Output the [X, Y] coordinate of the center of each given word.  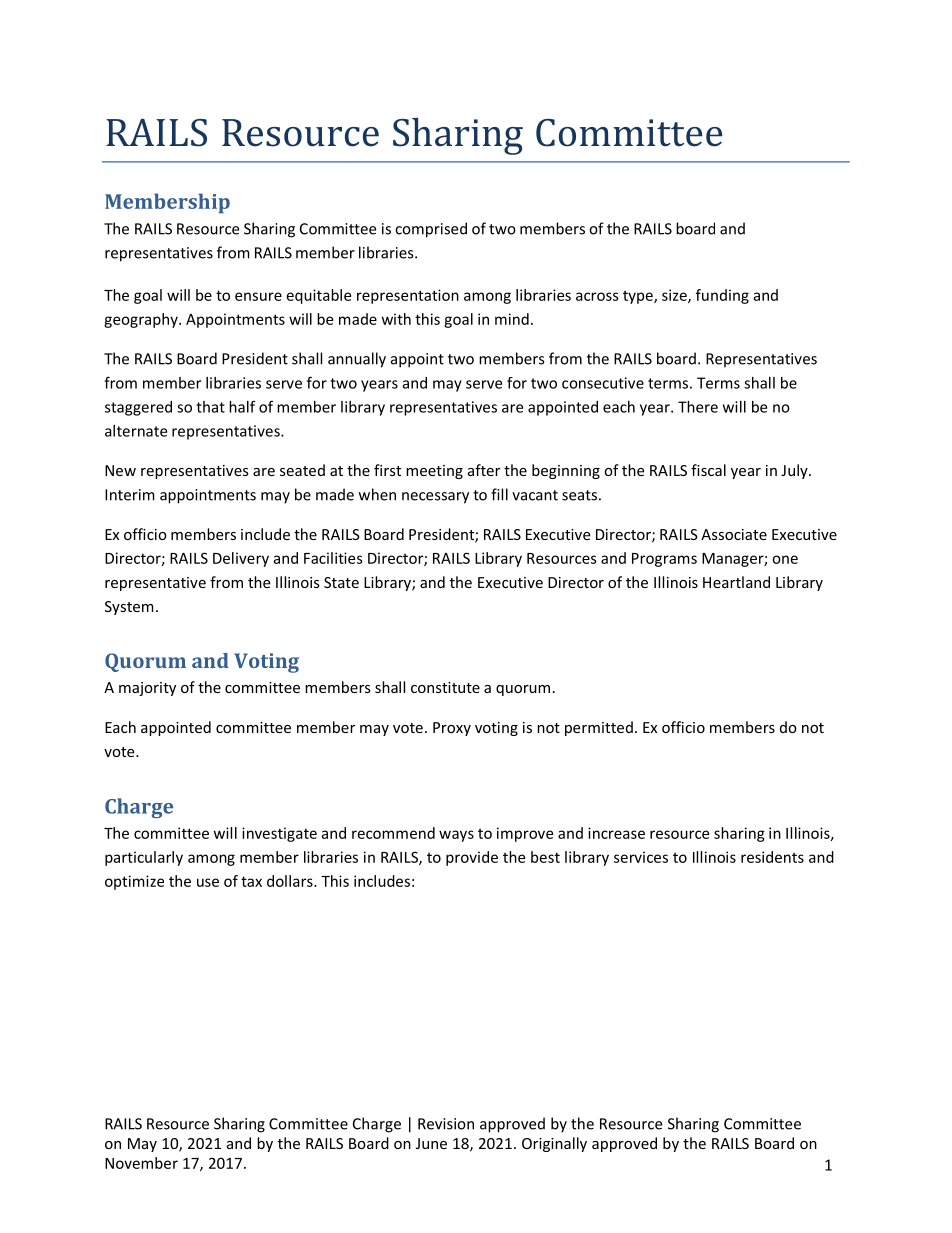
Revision [446, 1124]
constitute [445, 687]
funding [722, 296]
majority [147, 689]
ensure [258, 296]
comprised [431, 230]
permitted [599, 728]
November [141, 1163]
